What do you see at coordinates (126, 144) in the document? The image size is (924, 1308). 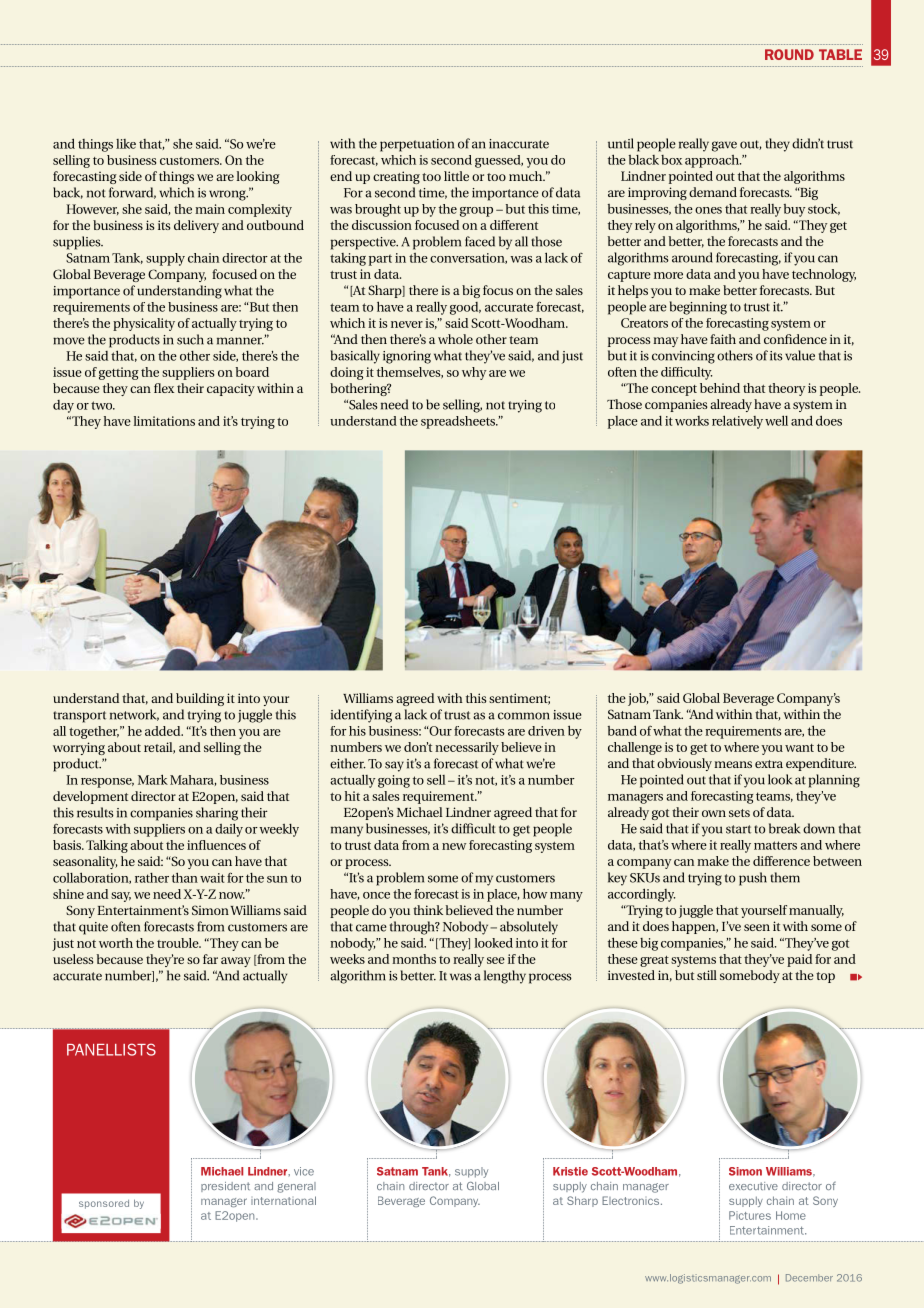 I see `like` at bounding box center [126, 144].
